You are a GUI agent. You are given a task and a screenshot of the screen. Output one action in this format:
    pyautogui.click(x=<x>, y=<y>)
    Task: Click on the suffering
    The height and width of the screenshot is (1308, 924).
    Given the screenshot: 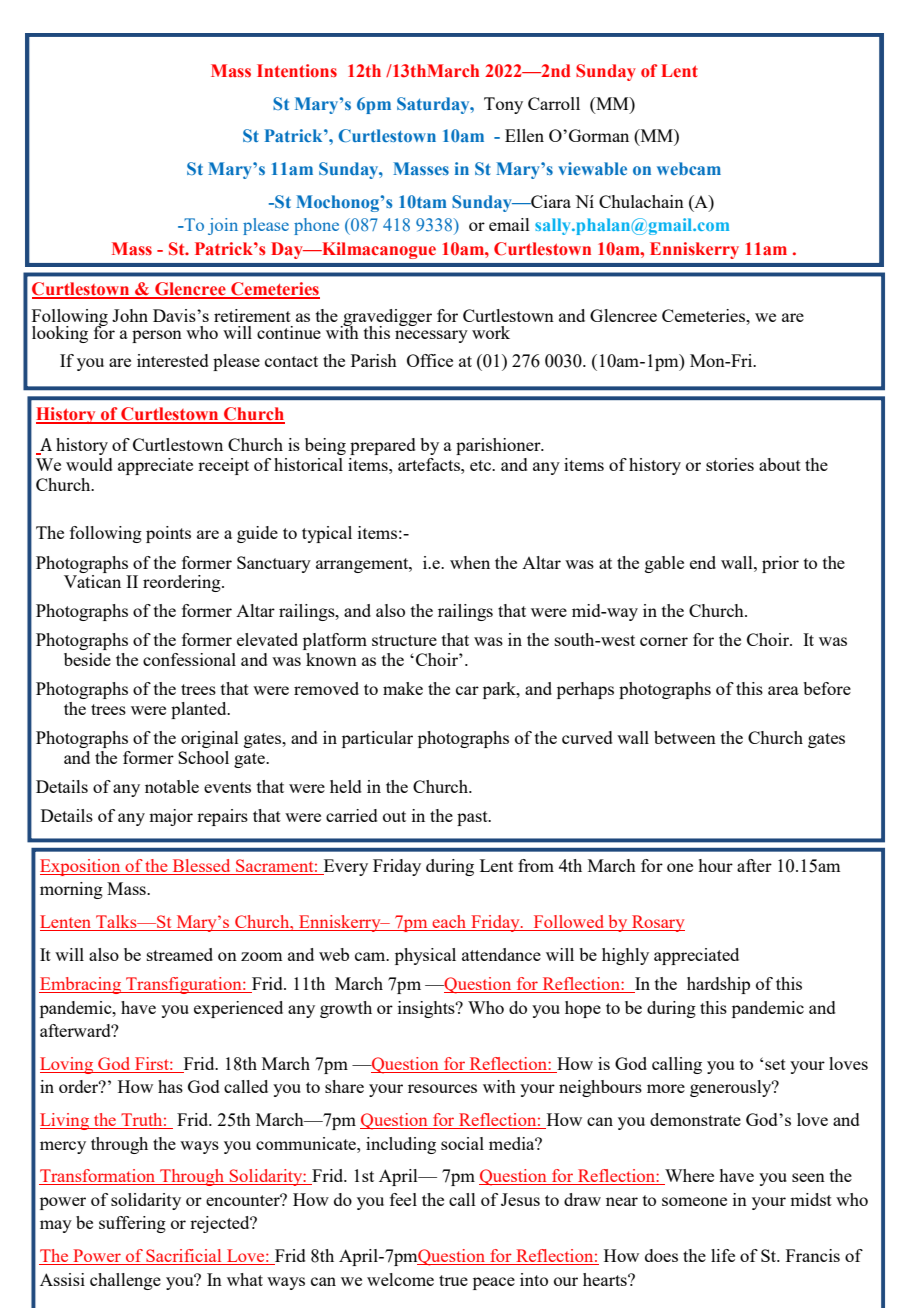 What is the action you would take?
    pyautogui.click(x=132, y=1224)
